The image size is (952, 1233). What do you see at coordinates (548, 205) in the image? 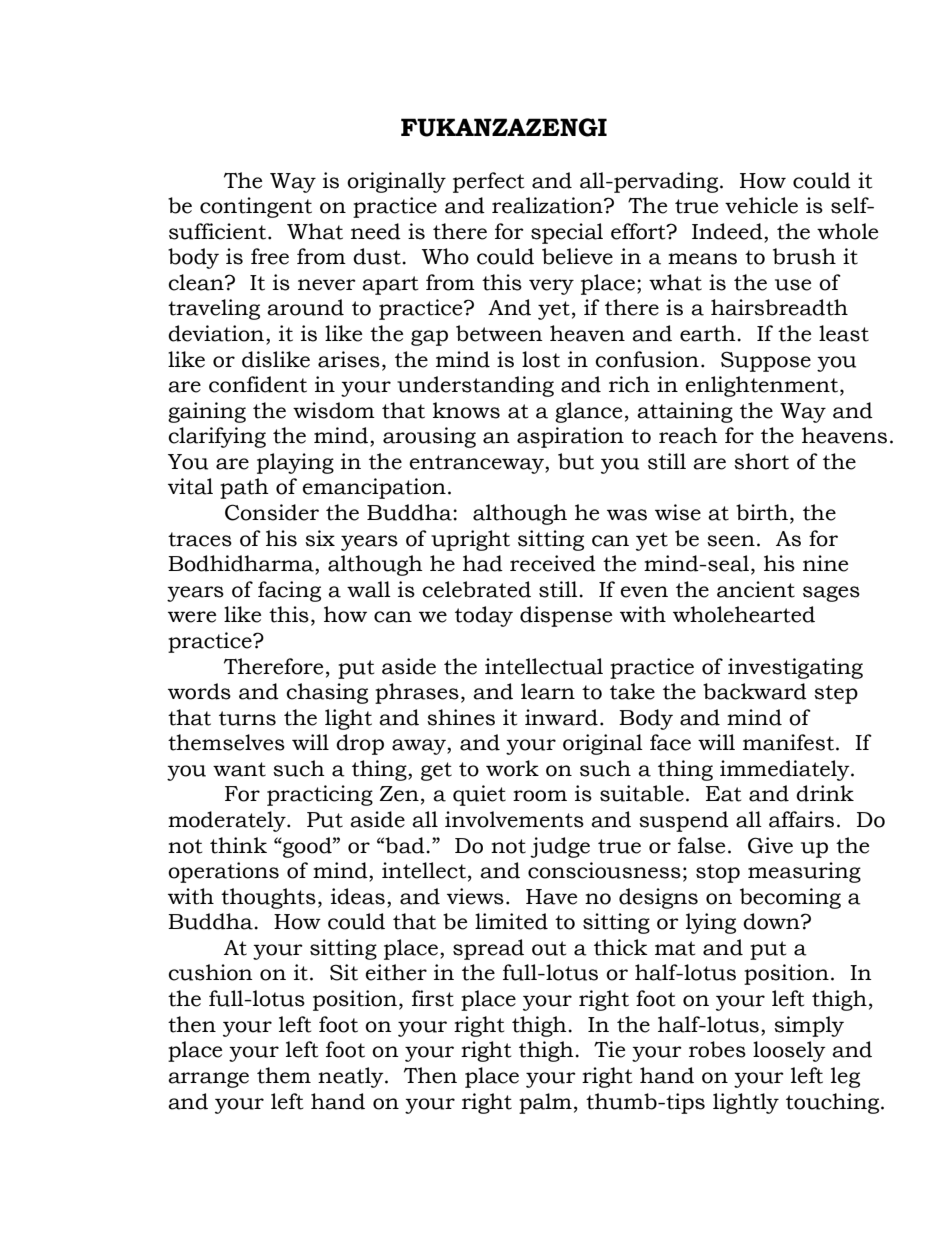
I see `realization` at bounding box center [548, 205].
